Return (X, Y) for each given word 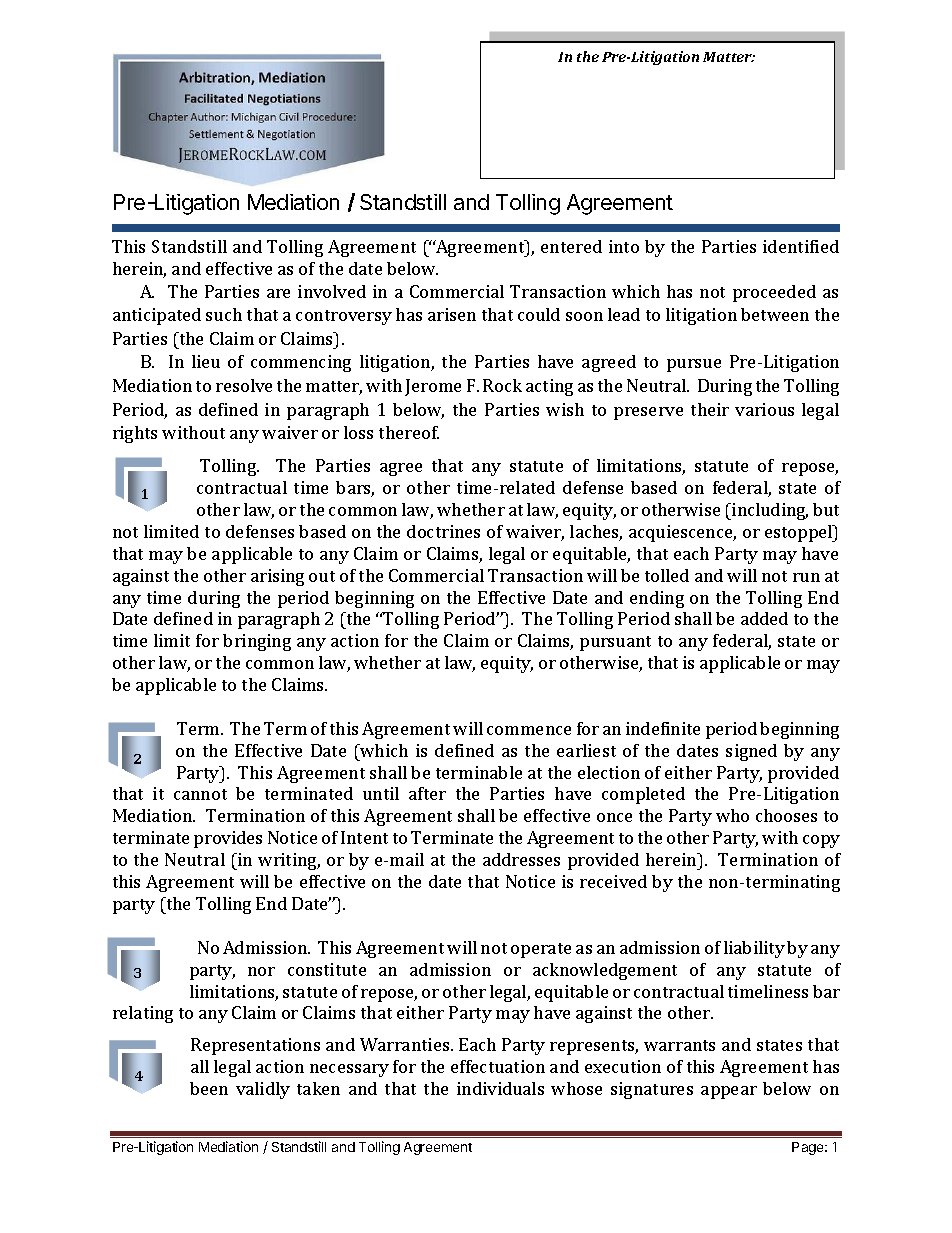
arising (277, 577)
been (209, 1088)
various (764, 409)
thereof (409, 432)
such (224, 314)
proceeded (774, 293)
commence (529, 730)
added (764, 618)
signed (751, 752)
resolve (244, 385)
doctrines (443, 531)
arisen (452, 314)
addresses (521, 859)
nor (261, 971)
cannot (200, 794)
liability (754, 949)
